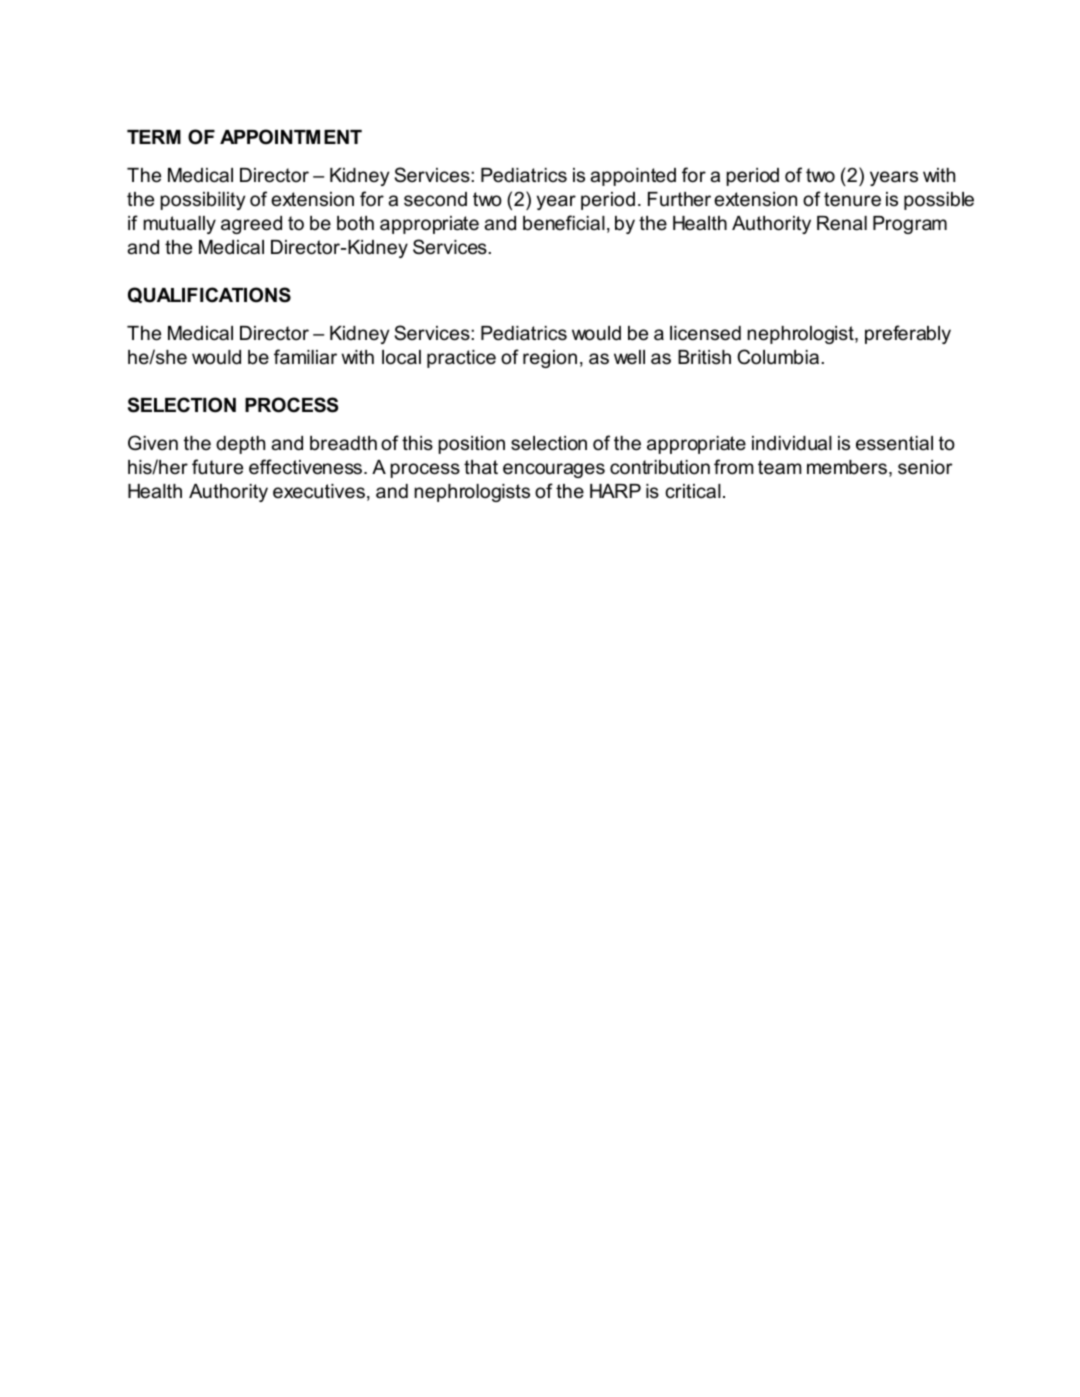 Image resolution: width=1080 pixels, height=1397 pixels. Describe the element at coordinates (209, 295) in the screenshot. I see `QUALIFICATIONS` at that location.
